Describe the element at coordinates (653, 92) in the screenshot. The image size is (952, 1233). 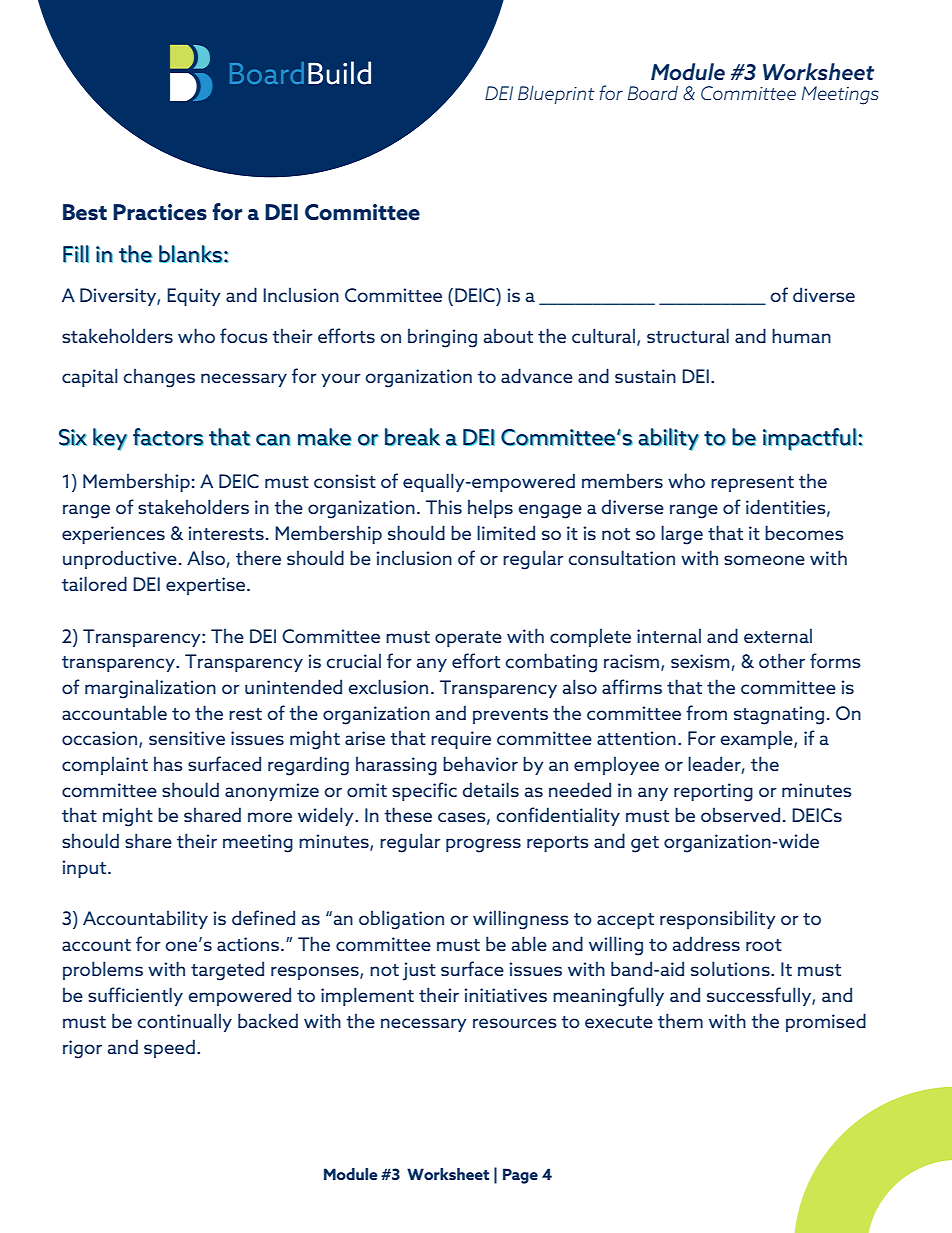
I see `Board` at that location.
